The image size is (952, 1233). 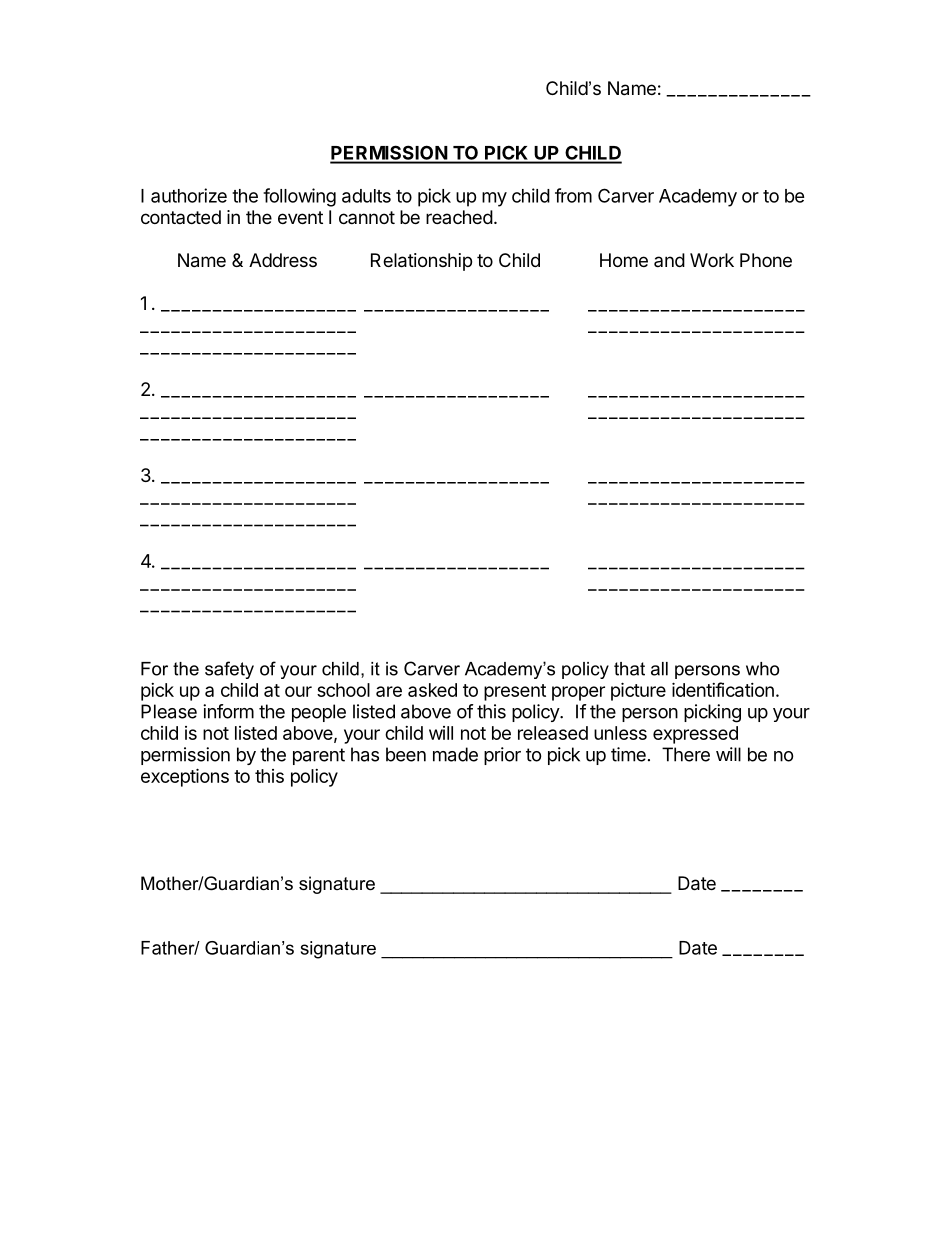 What do you see at coordinates (686, 754) in the screenshot?
I see `There` at bounding box center [686, 754].
